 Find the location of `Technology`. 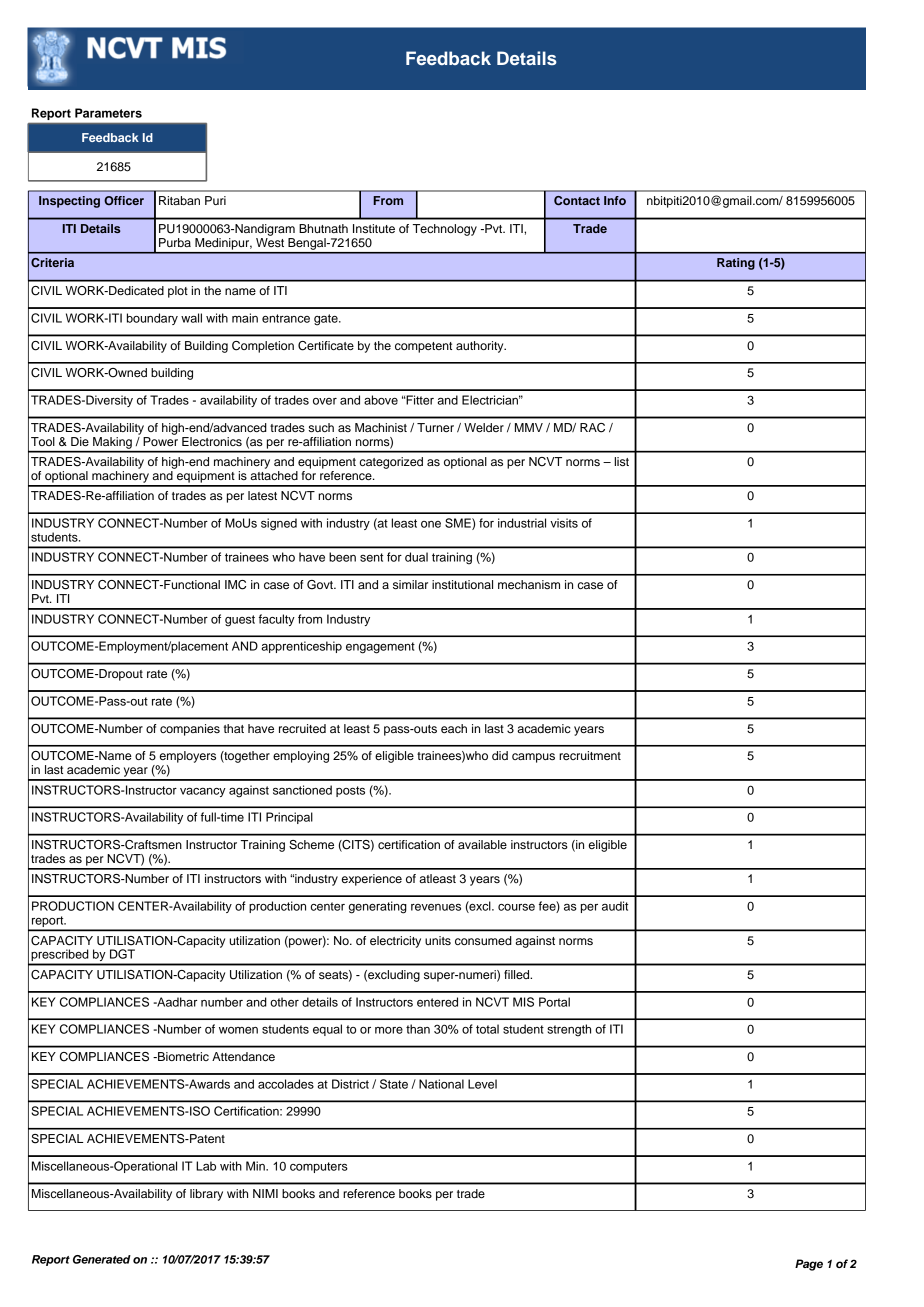

Technology is located at coordinates (445, 230).
